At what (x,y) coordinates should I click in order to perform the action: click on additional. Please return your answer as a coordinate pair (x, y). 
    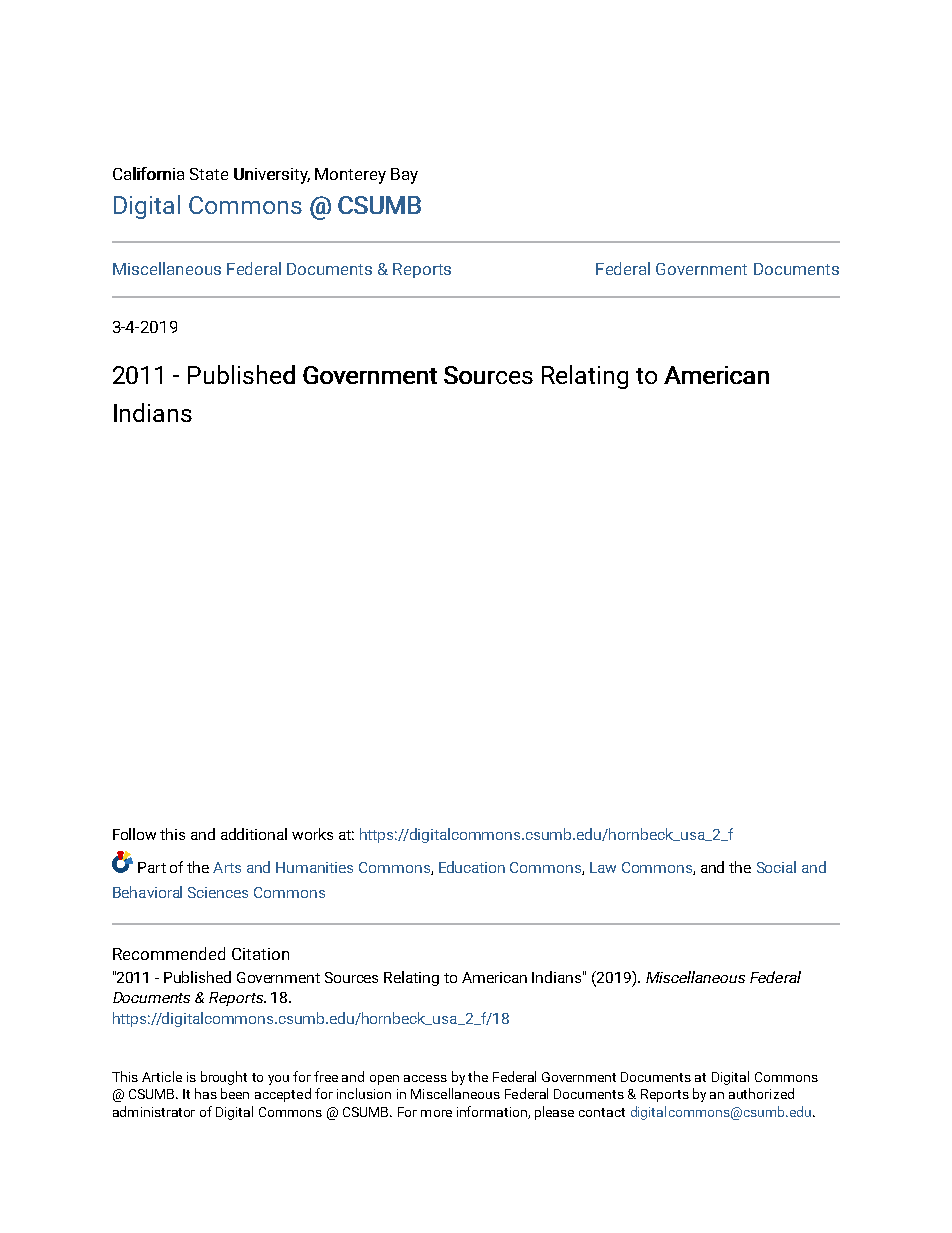
    Looking at the image, I should click on (254, 834).
